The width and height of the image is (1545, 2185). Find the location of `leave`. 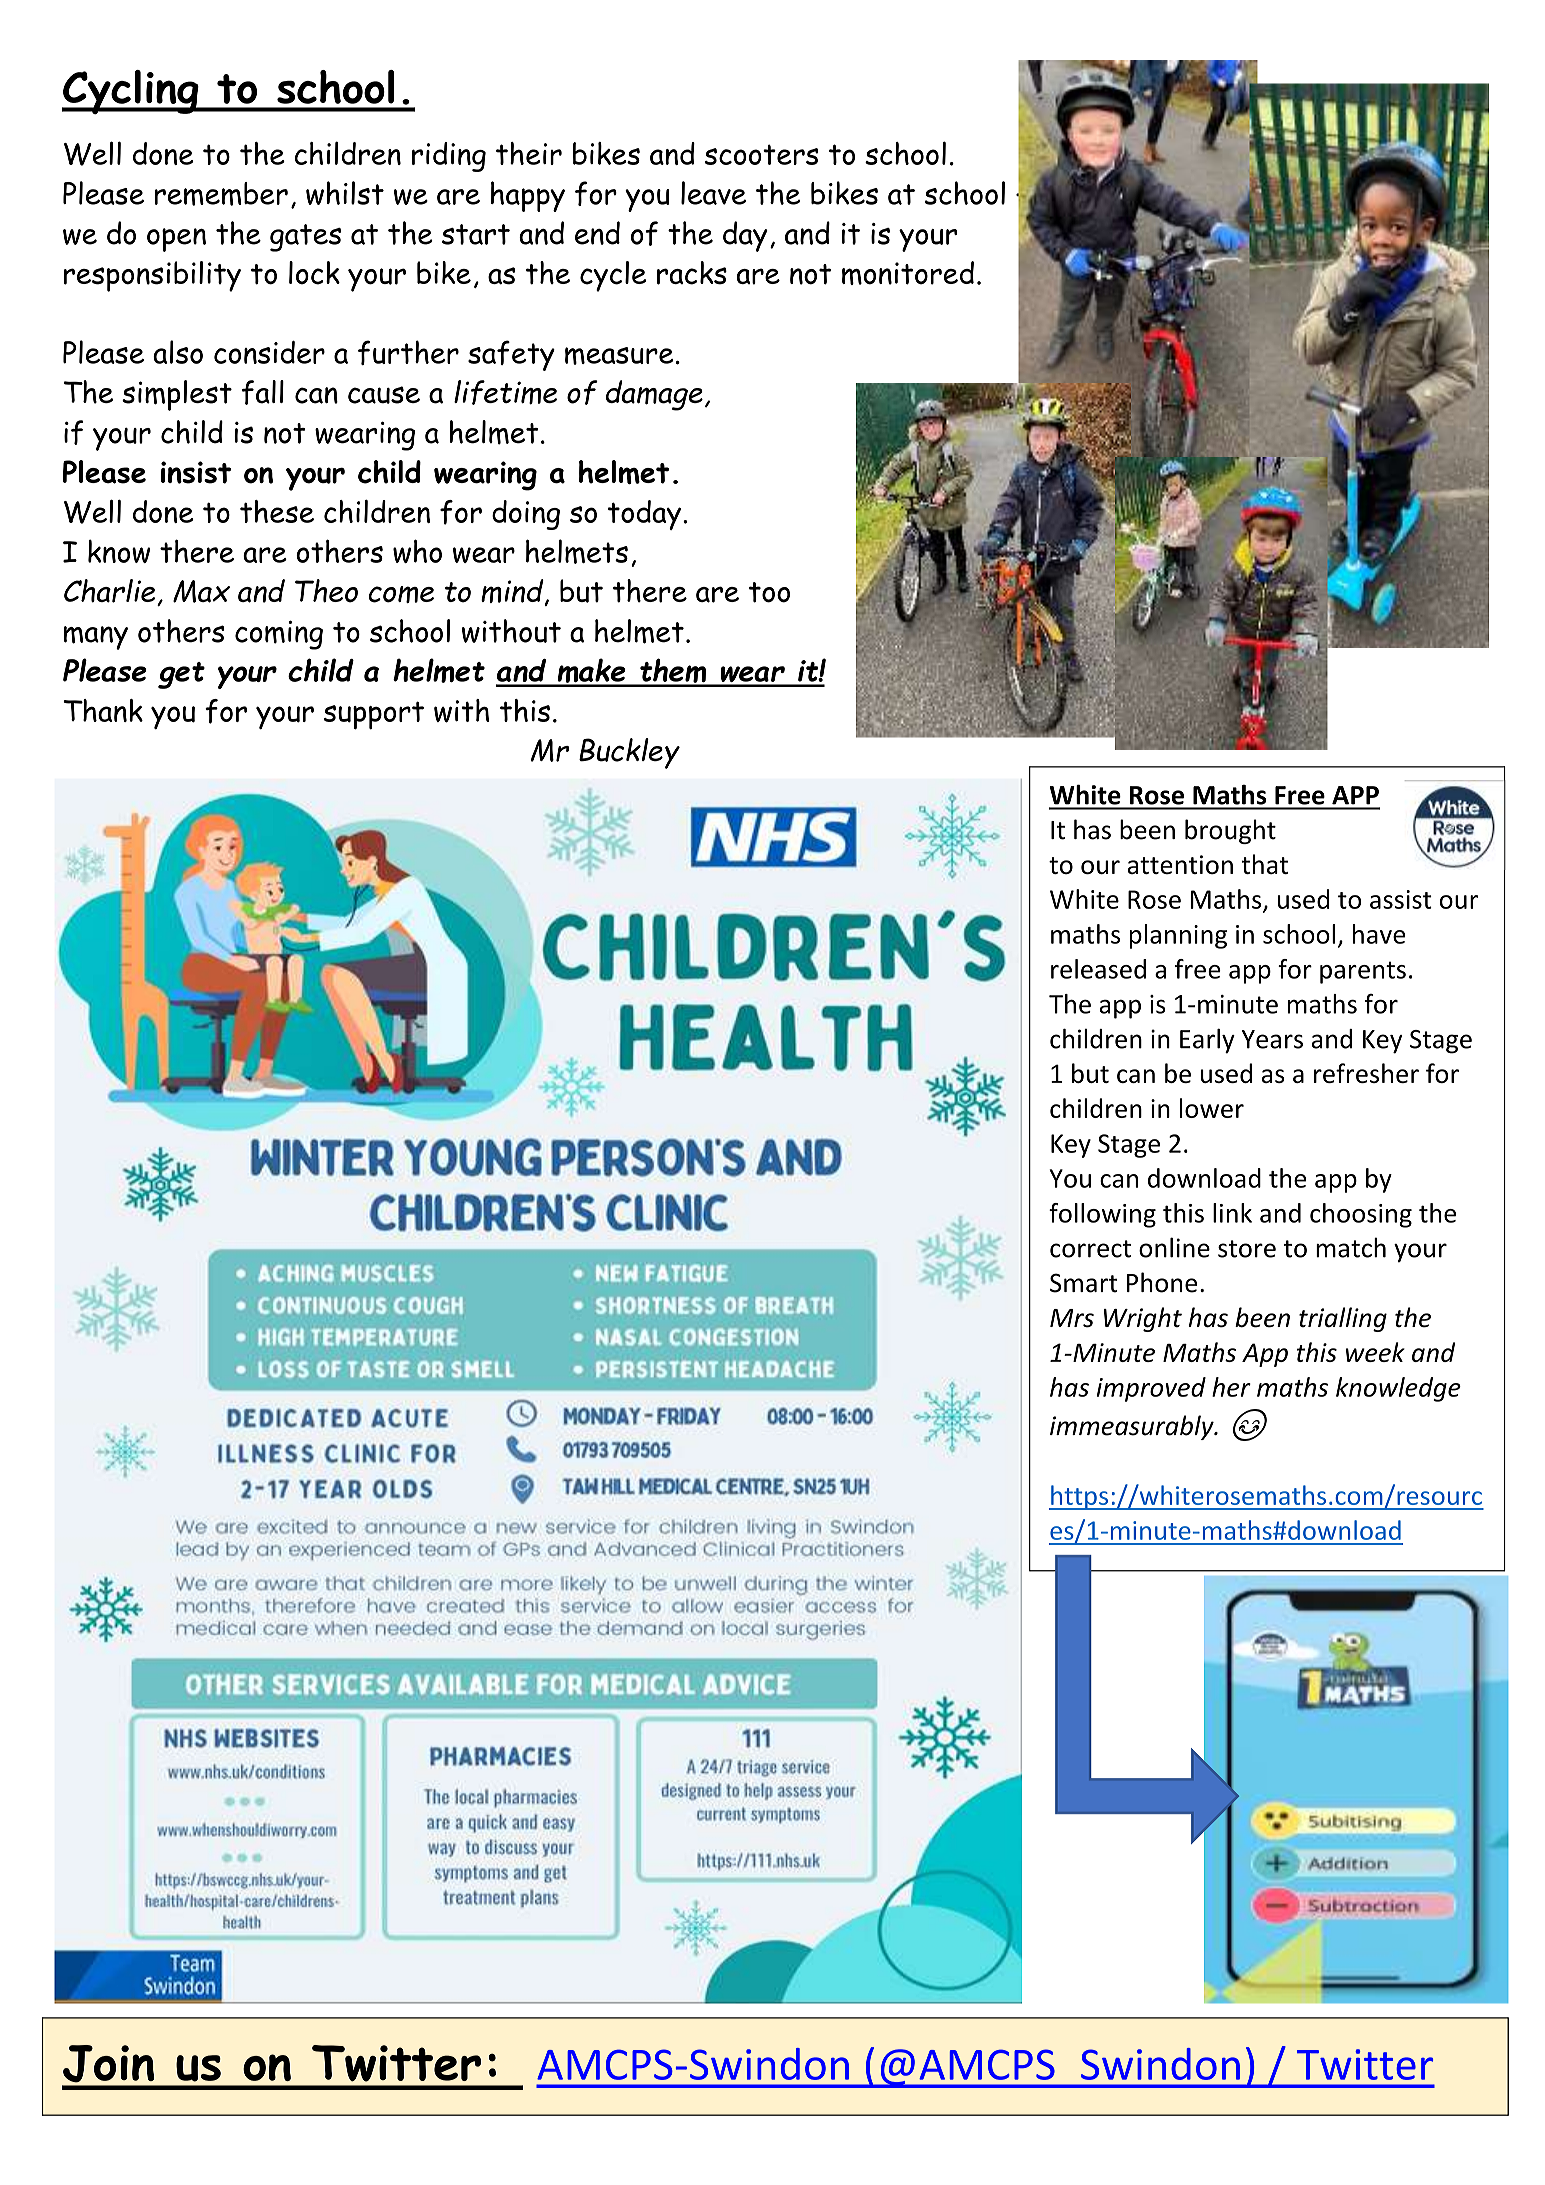

leave is located at coordinates (713, 193).
